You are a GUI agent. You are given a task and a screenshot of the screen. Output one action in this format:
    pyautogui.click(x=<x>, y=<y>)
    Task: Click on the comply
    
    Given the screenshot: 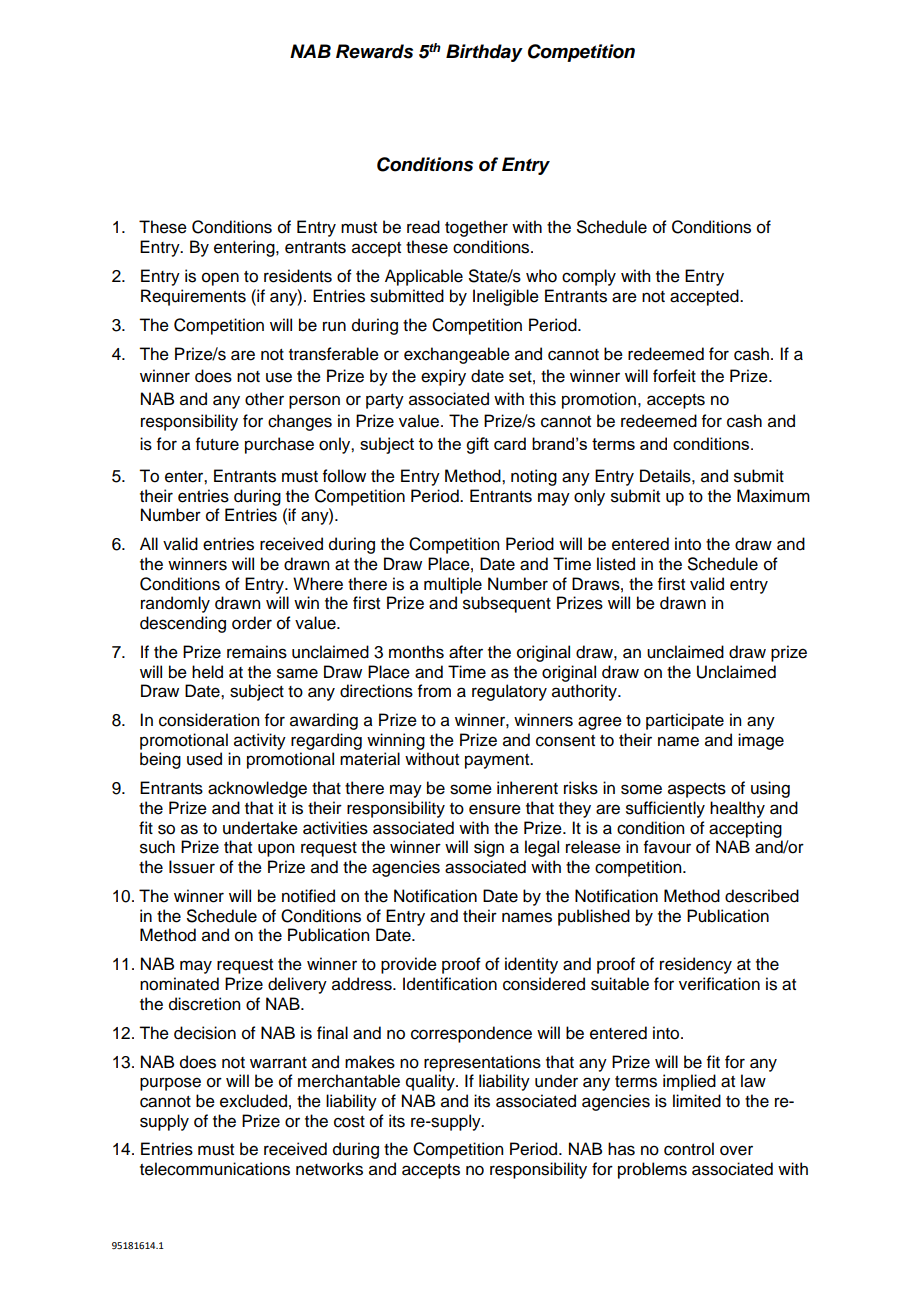 What is the action you would take?
    pyautogui.click(x=589, y=277)
